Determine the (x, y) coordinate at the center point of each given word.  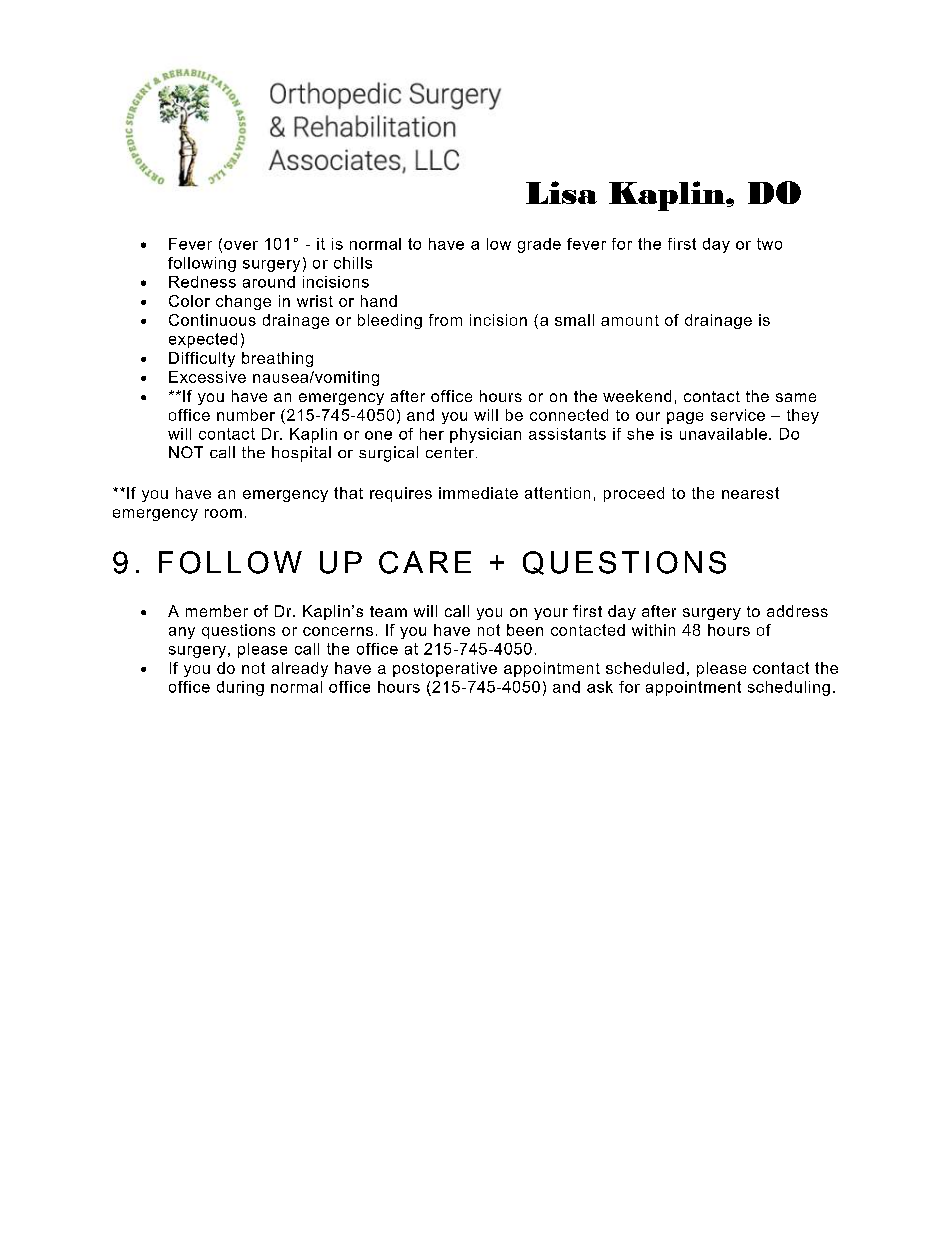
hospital (301, 454)
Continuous (212, 320)
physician (485, 435)
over (241, 245)
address (797, 611)
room (223, 513)
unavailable (723, 434)
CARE (425, 562)
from (445, 320)
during (240, 688)
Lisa (561, 192)
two (769, 244)
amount (630, 320)
